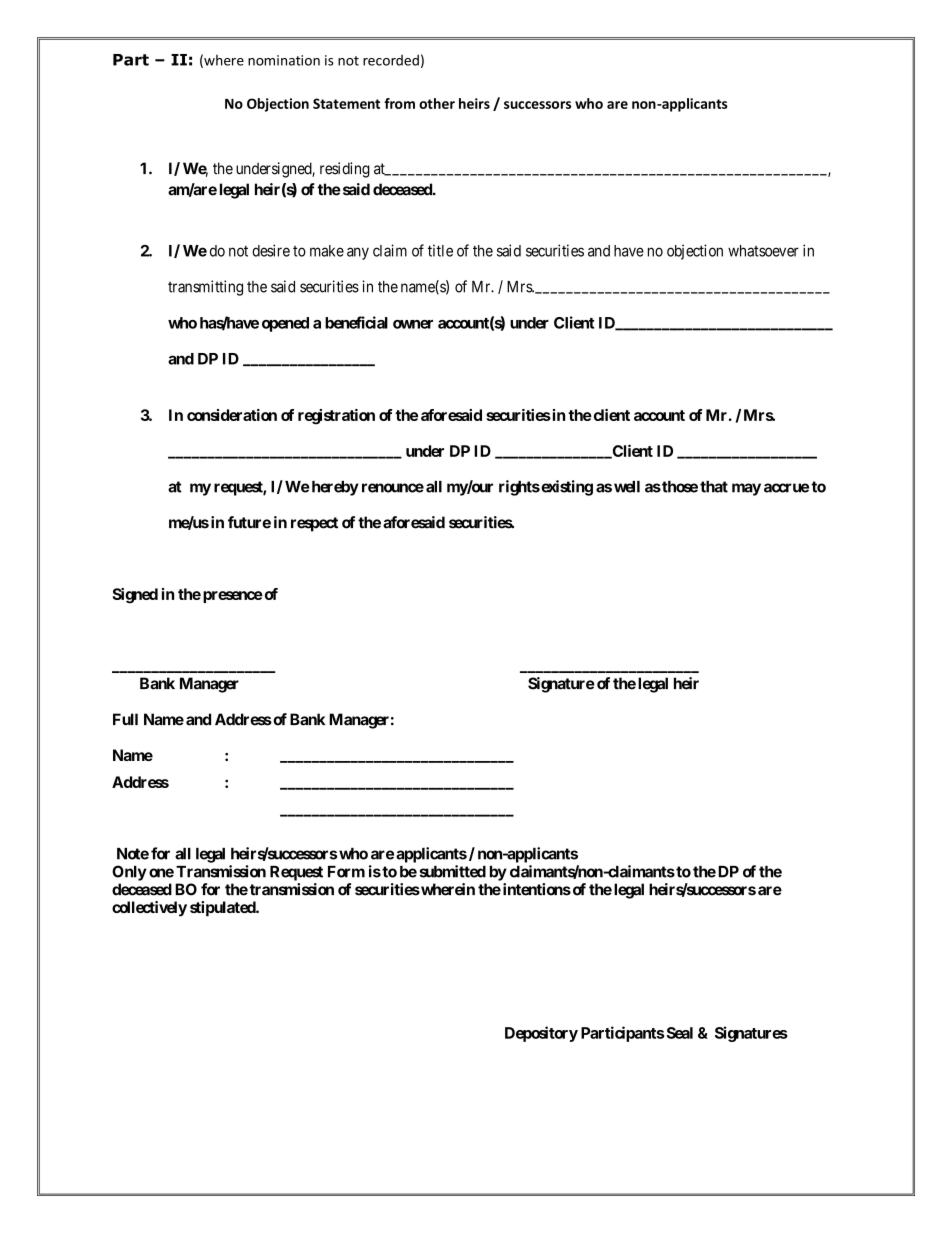  Describe the element at coordinates (284, 60) in the document. I see `nomination` at that location.
